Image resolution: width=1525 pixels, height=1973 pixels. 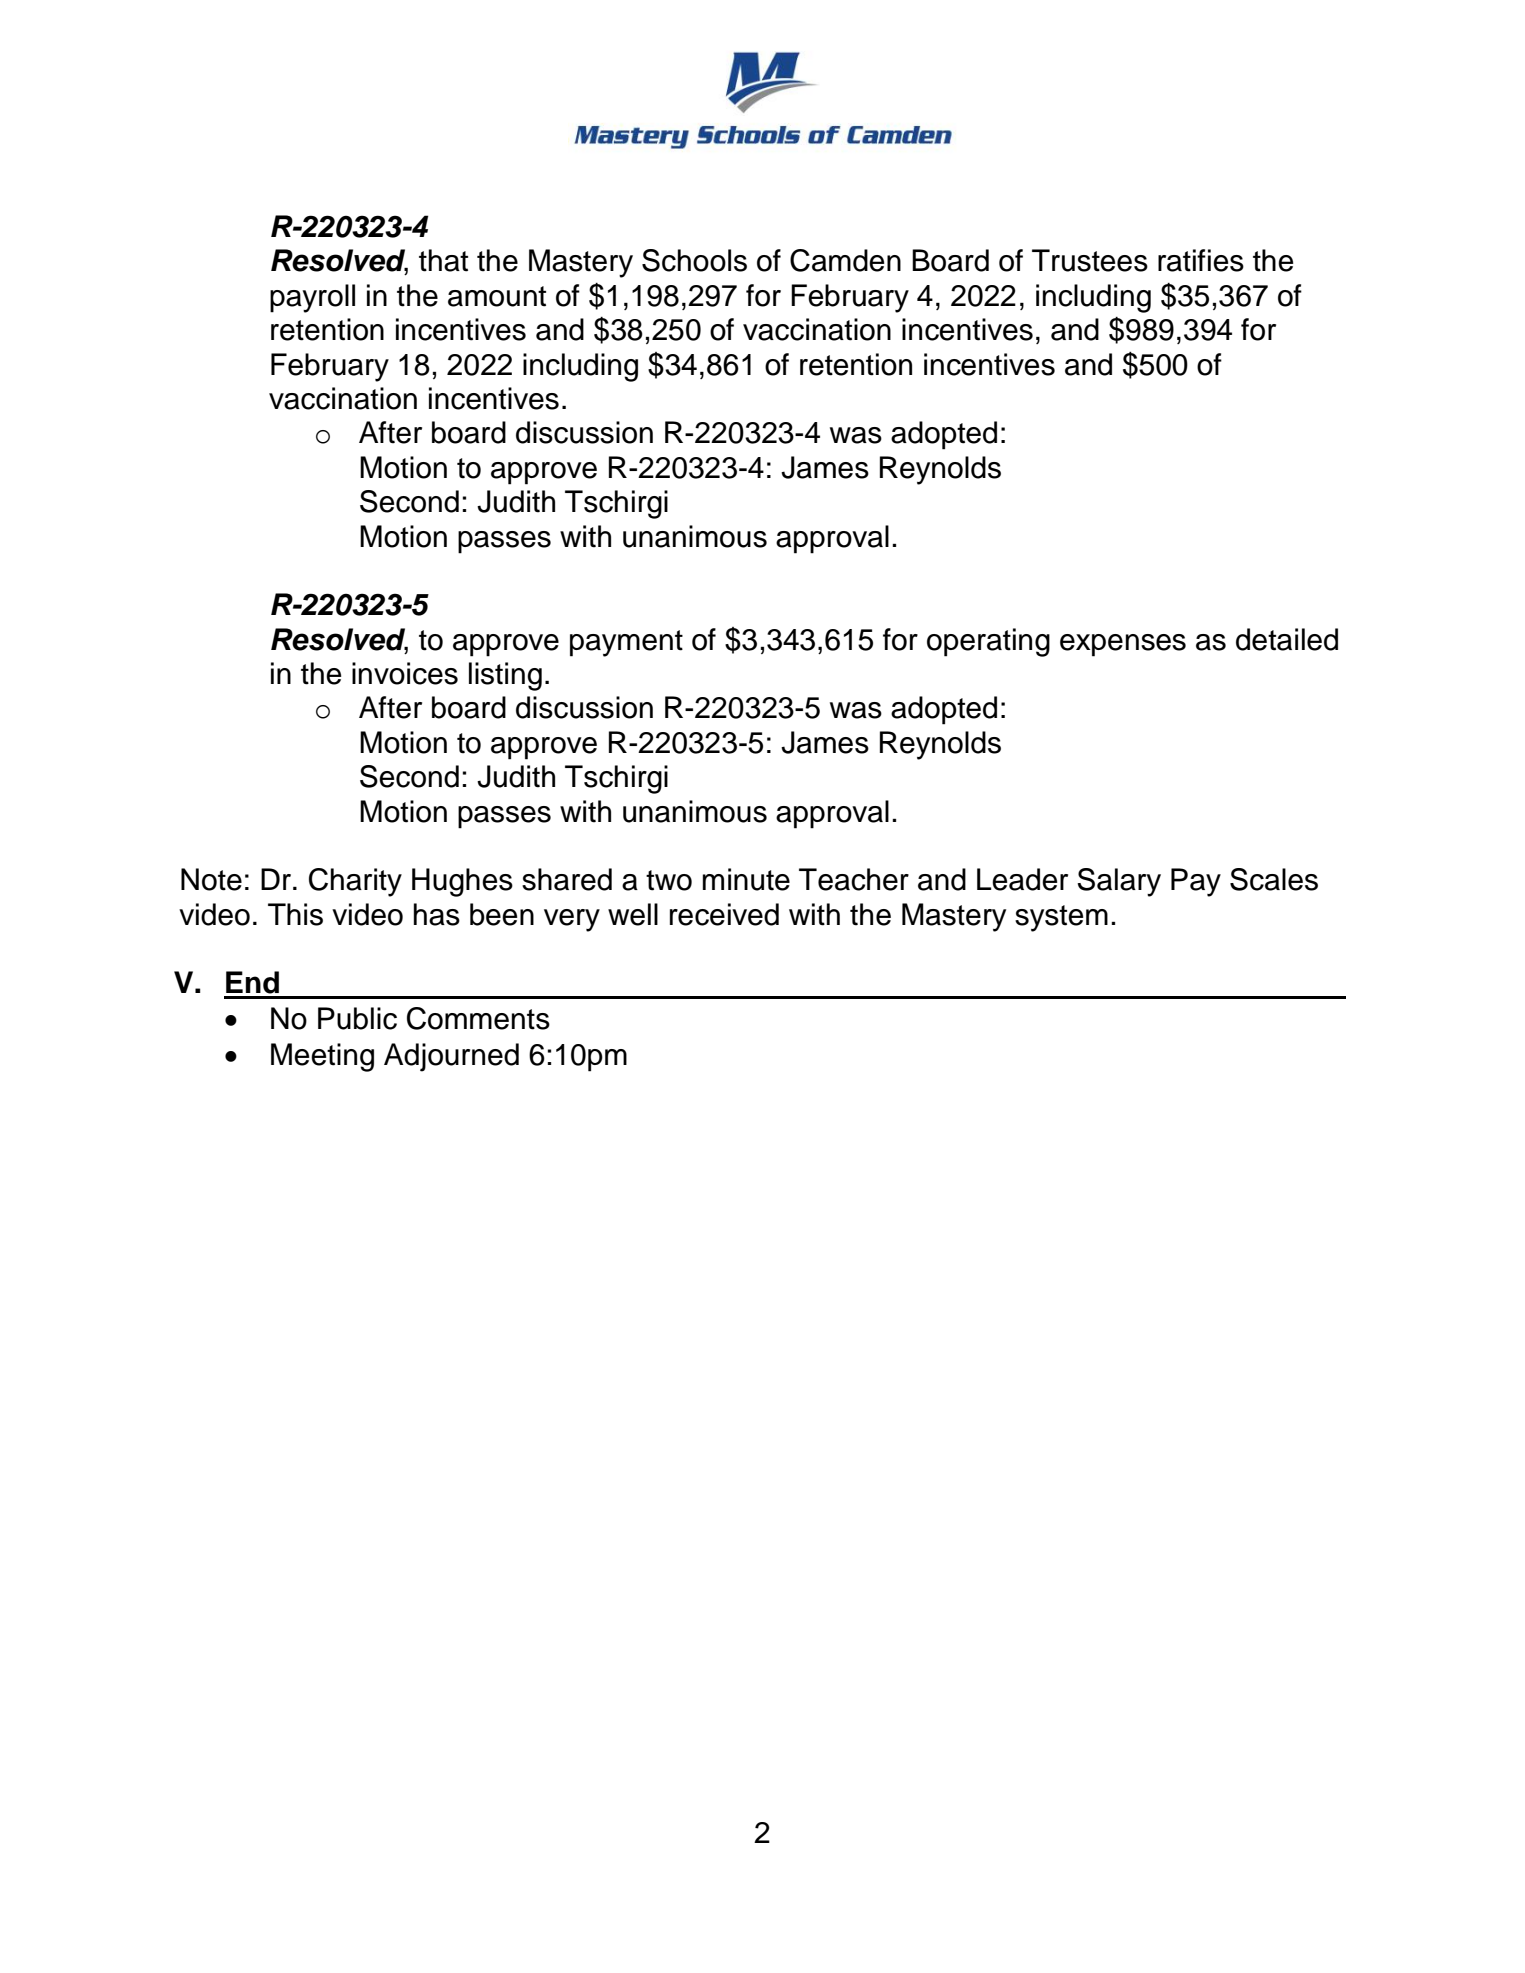 What do you see at coordinates (405, 673) in the screenshot?
I see `invoices` at bounding box center [405, 673].
